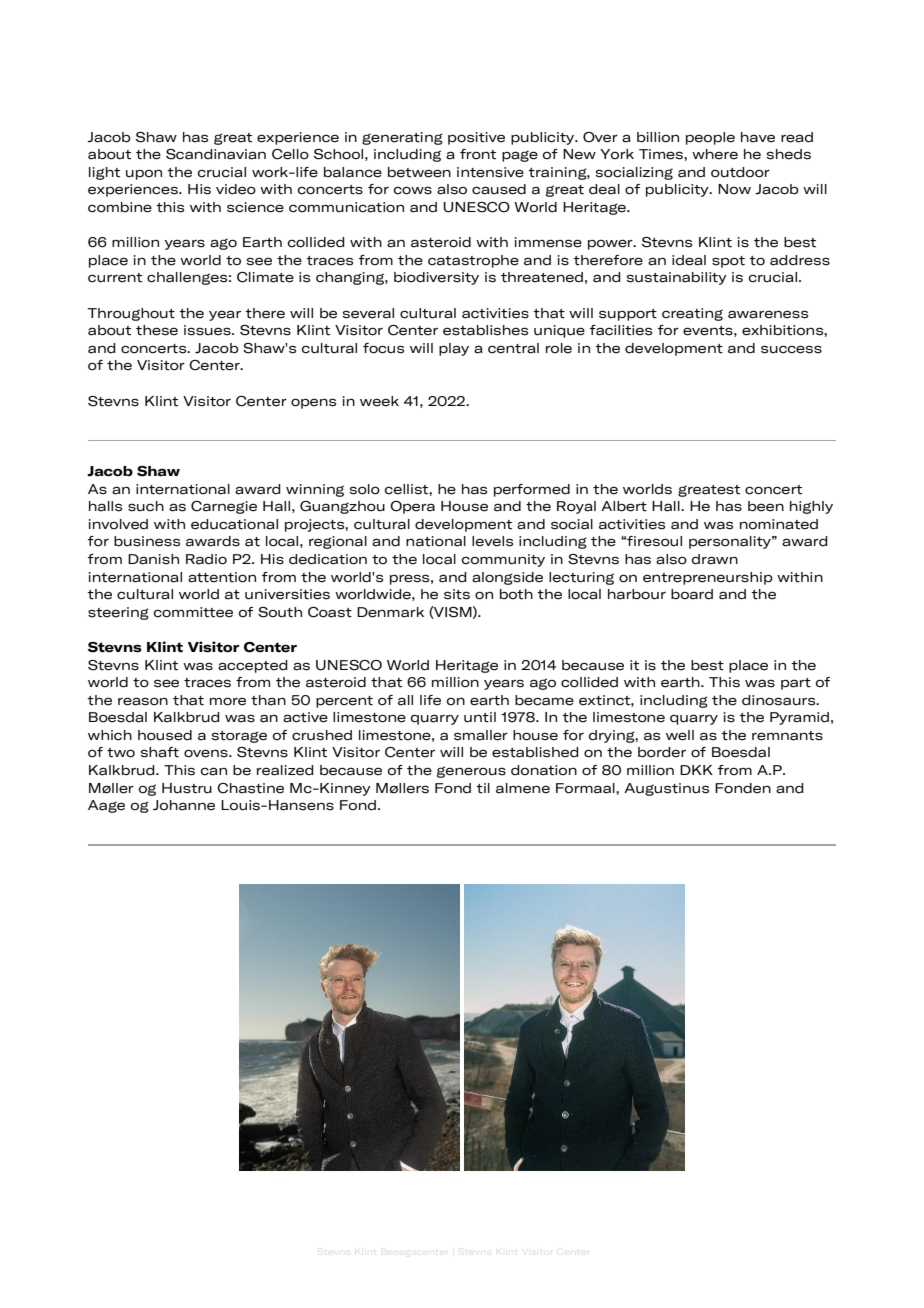  Describe the element at coordinates (478, 154) in the screenshot. I see `front` at that location.
